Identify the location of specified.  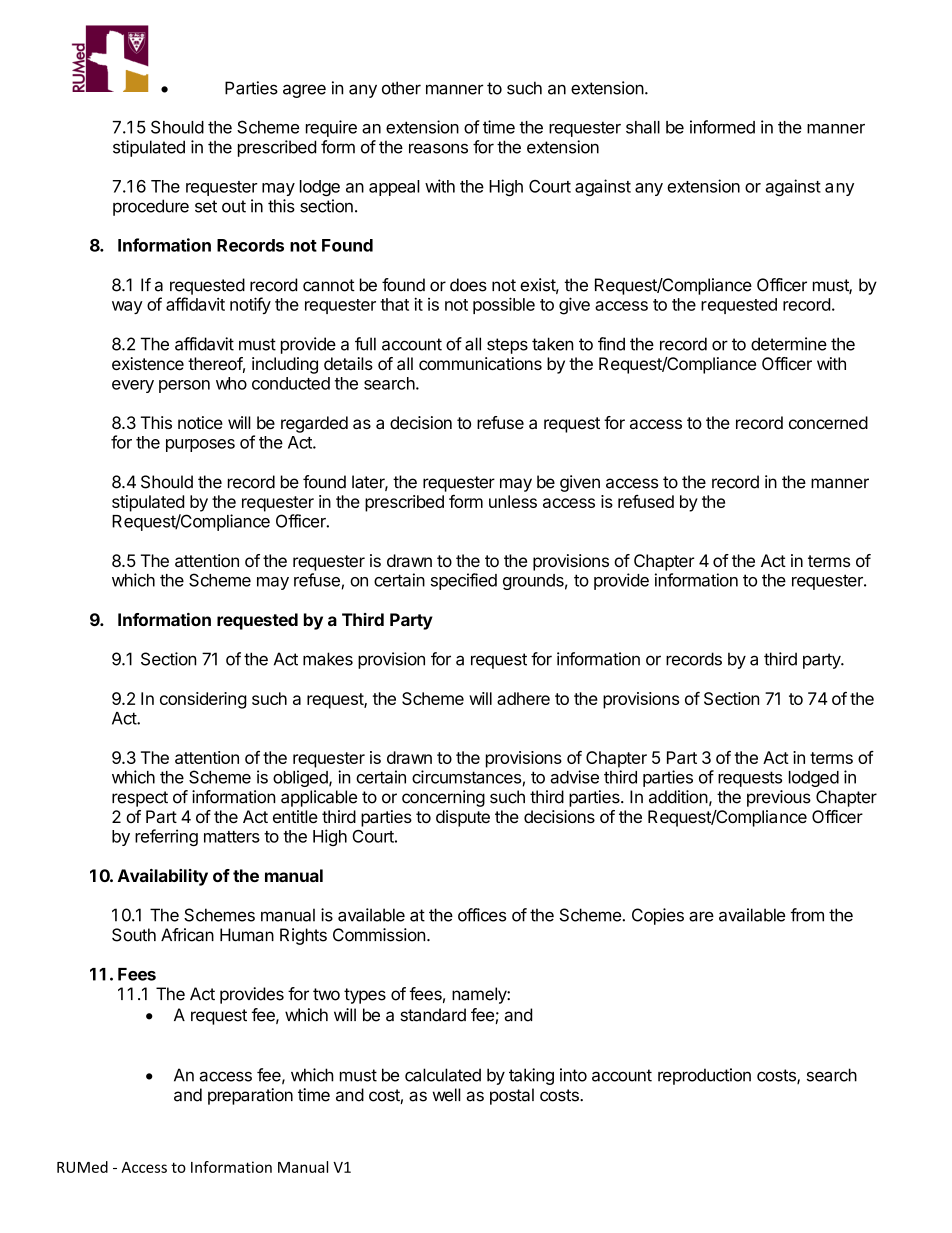
(464, 581).
